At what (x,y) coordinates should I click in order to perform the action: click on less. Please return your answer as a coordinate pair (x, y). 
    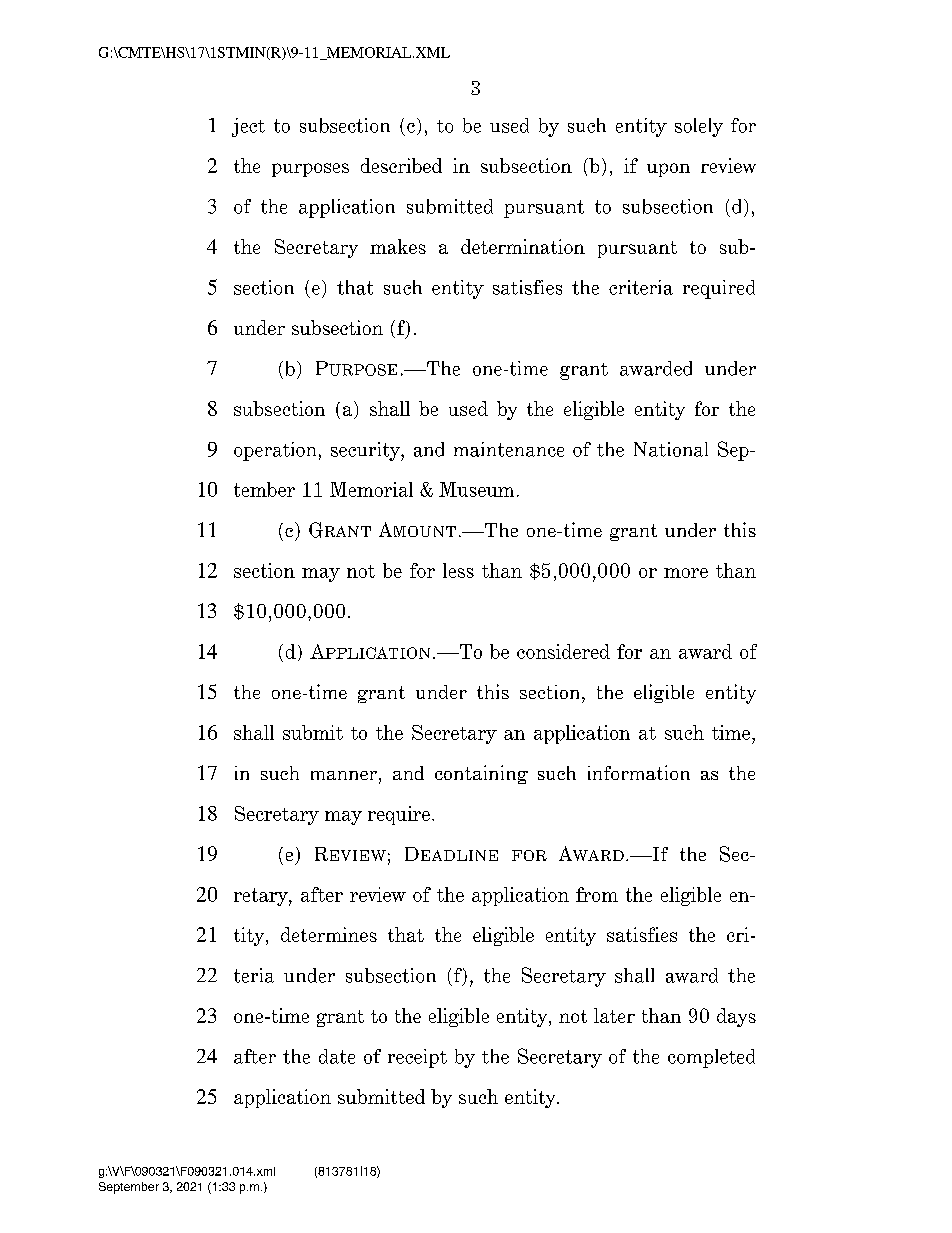
    Looking at the image, I should click on (458, 570).
